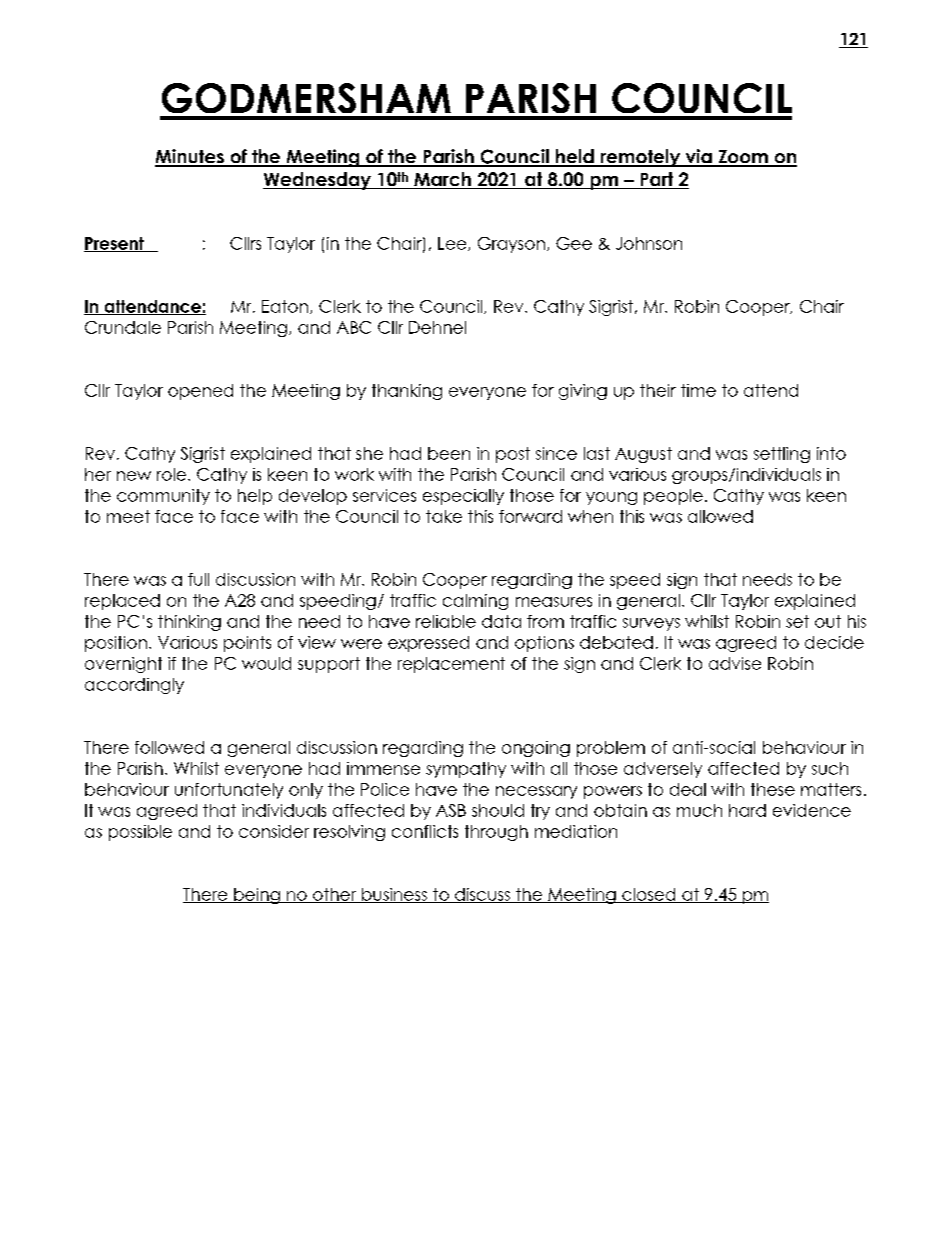 The width and height of the screenshot is (952, 1233). What do you see at coordinates (743, 158) in the screenshot?
I see `Zoom` at bounding box center [743, 158].
